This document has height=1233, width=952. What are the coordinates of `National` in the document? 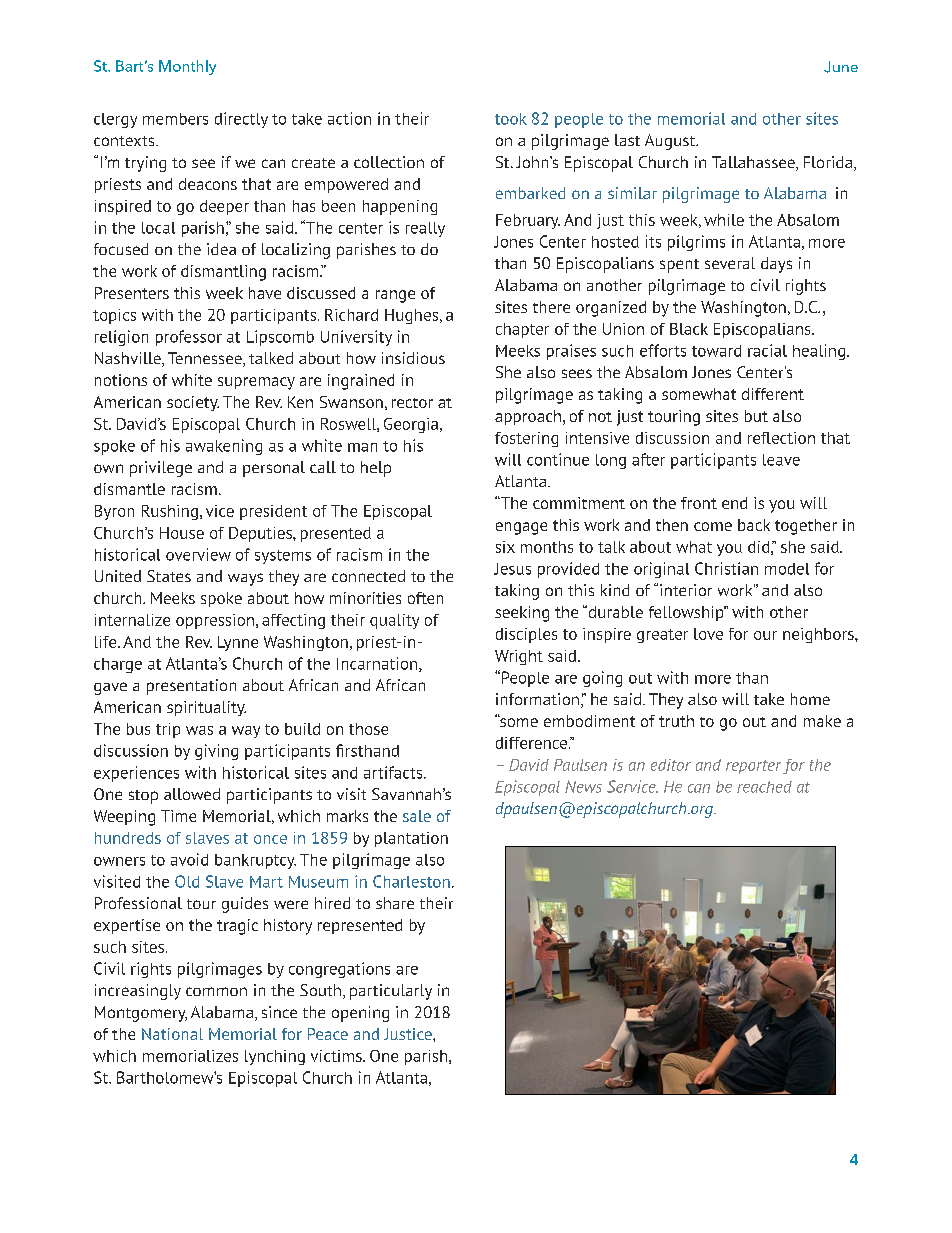 It's located at (172, 1034).
